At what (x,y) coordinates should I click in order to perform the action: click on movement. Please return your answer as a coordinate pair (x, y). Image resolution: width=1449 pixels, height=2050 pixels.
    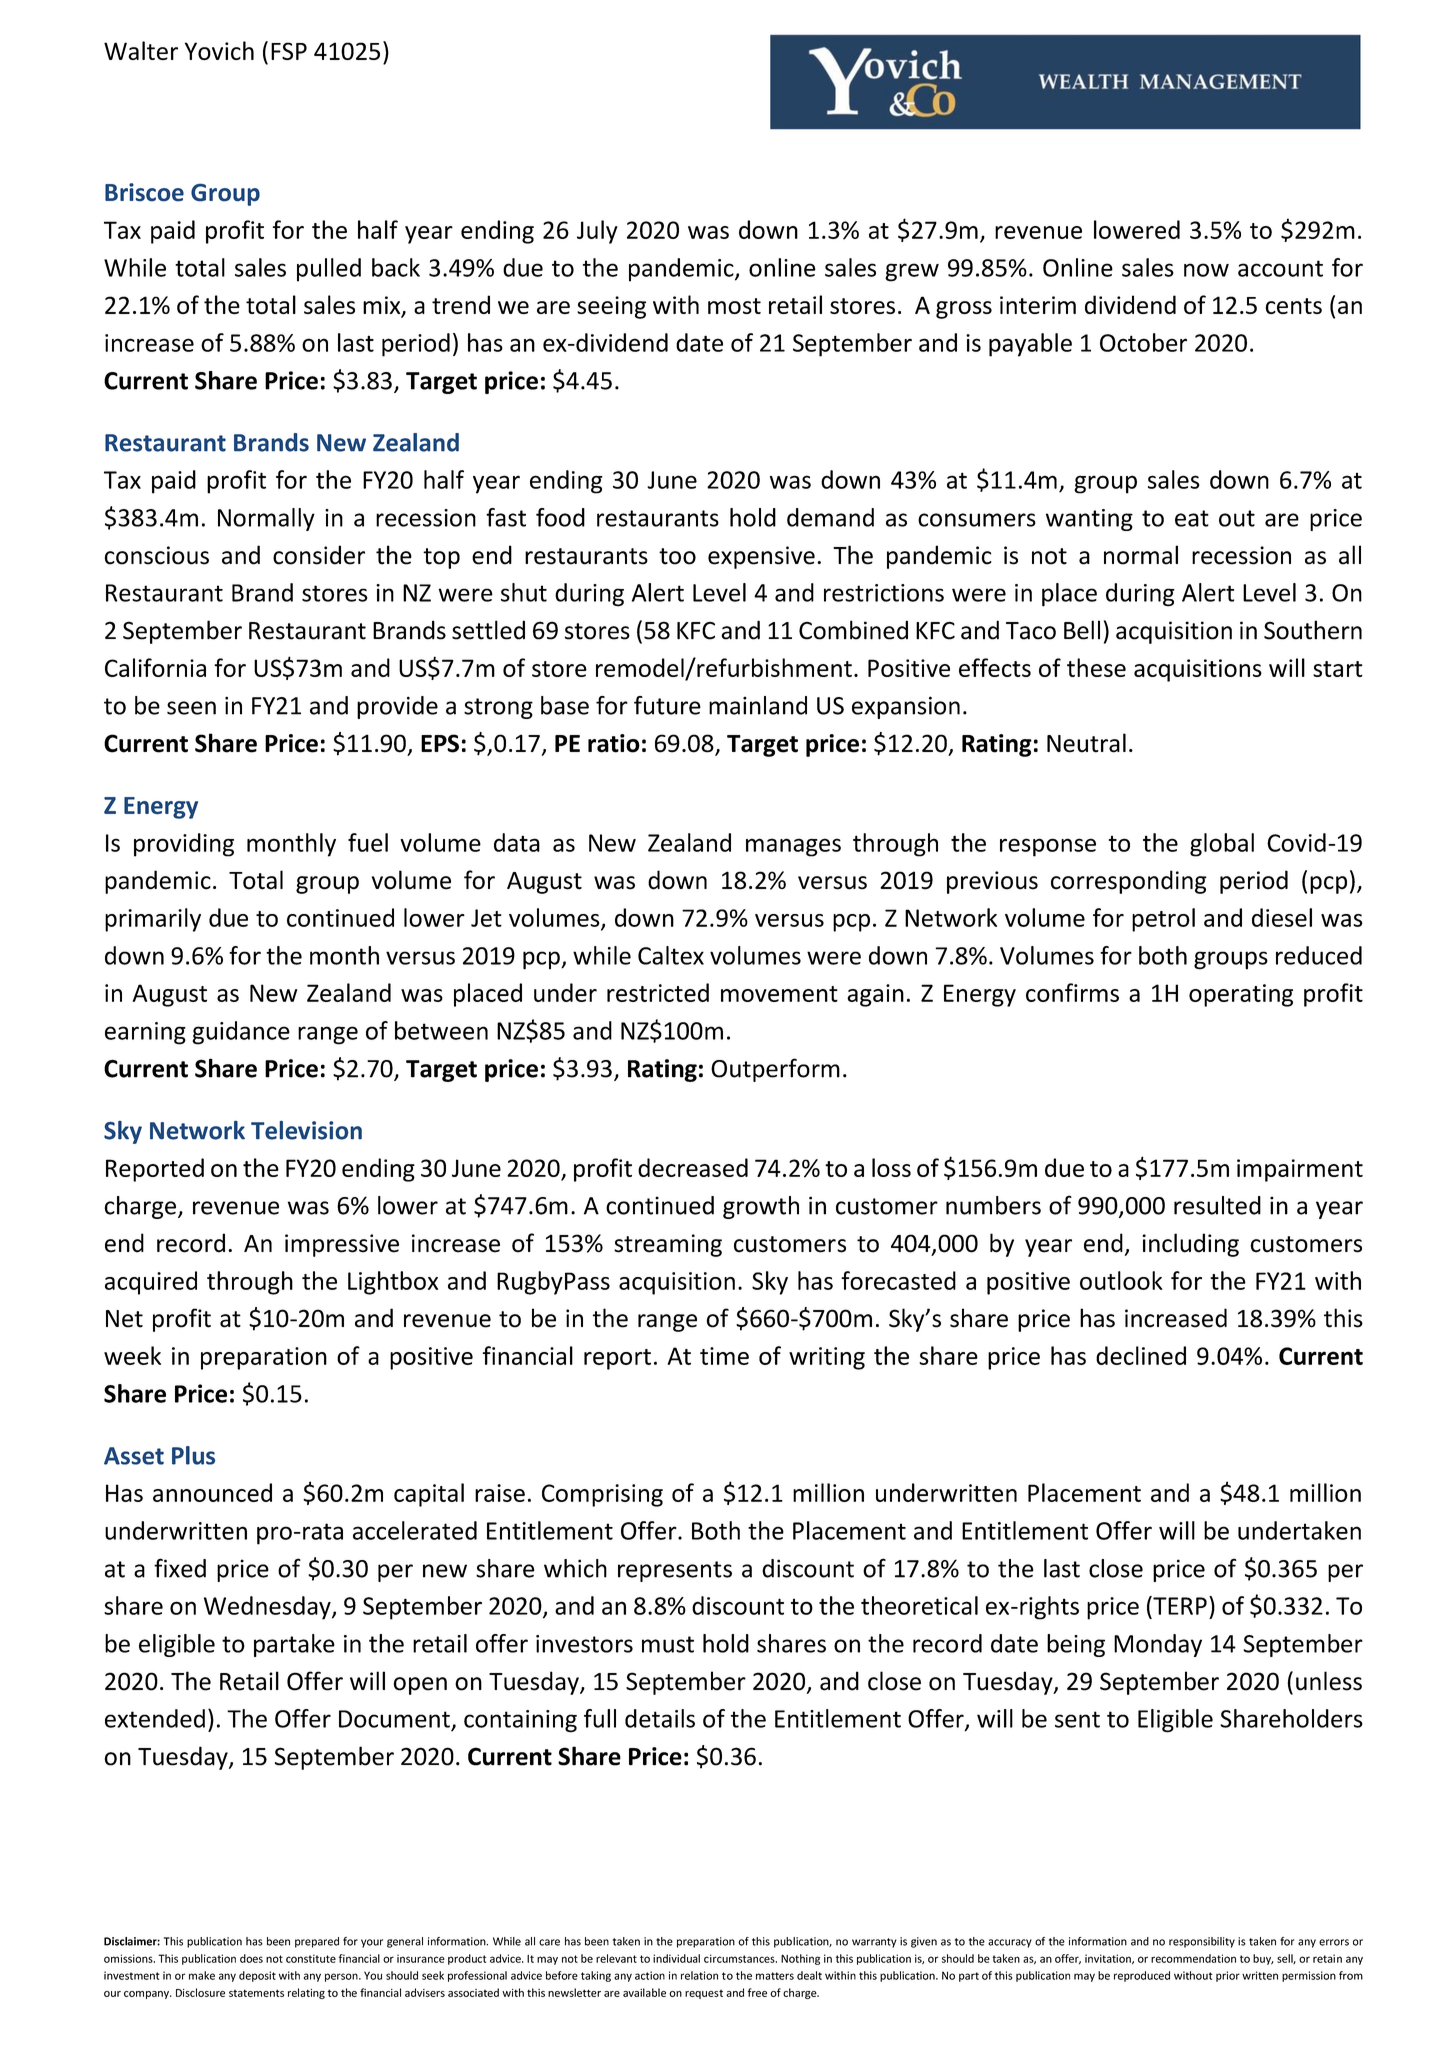
    Looking at the image, I should click on (779, 994).
